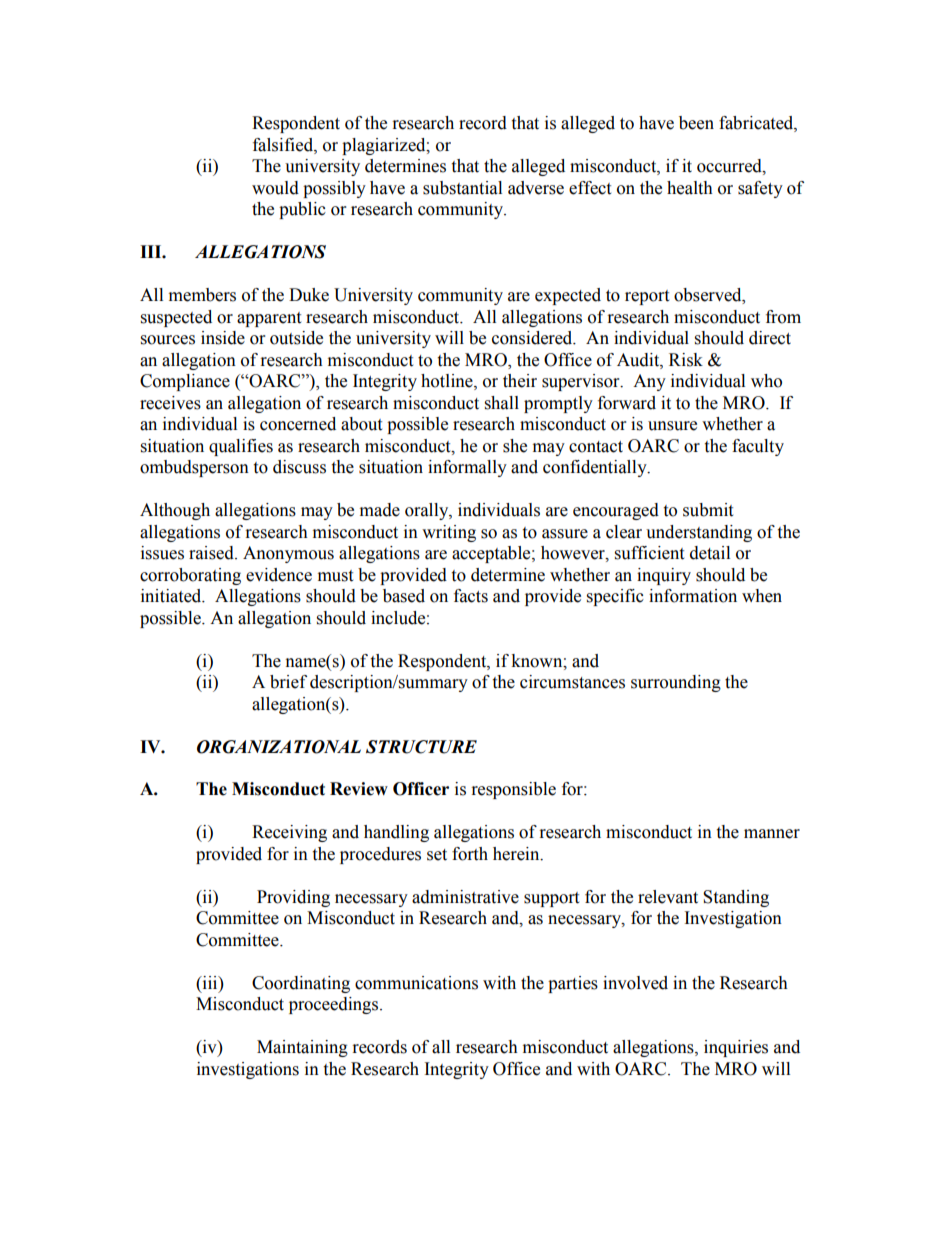  What do you see at coordinates (696, 123) in the page?
I see `been` at bounding box center [696, 123].
